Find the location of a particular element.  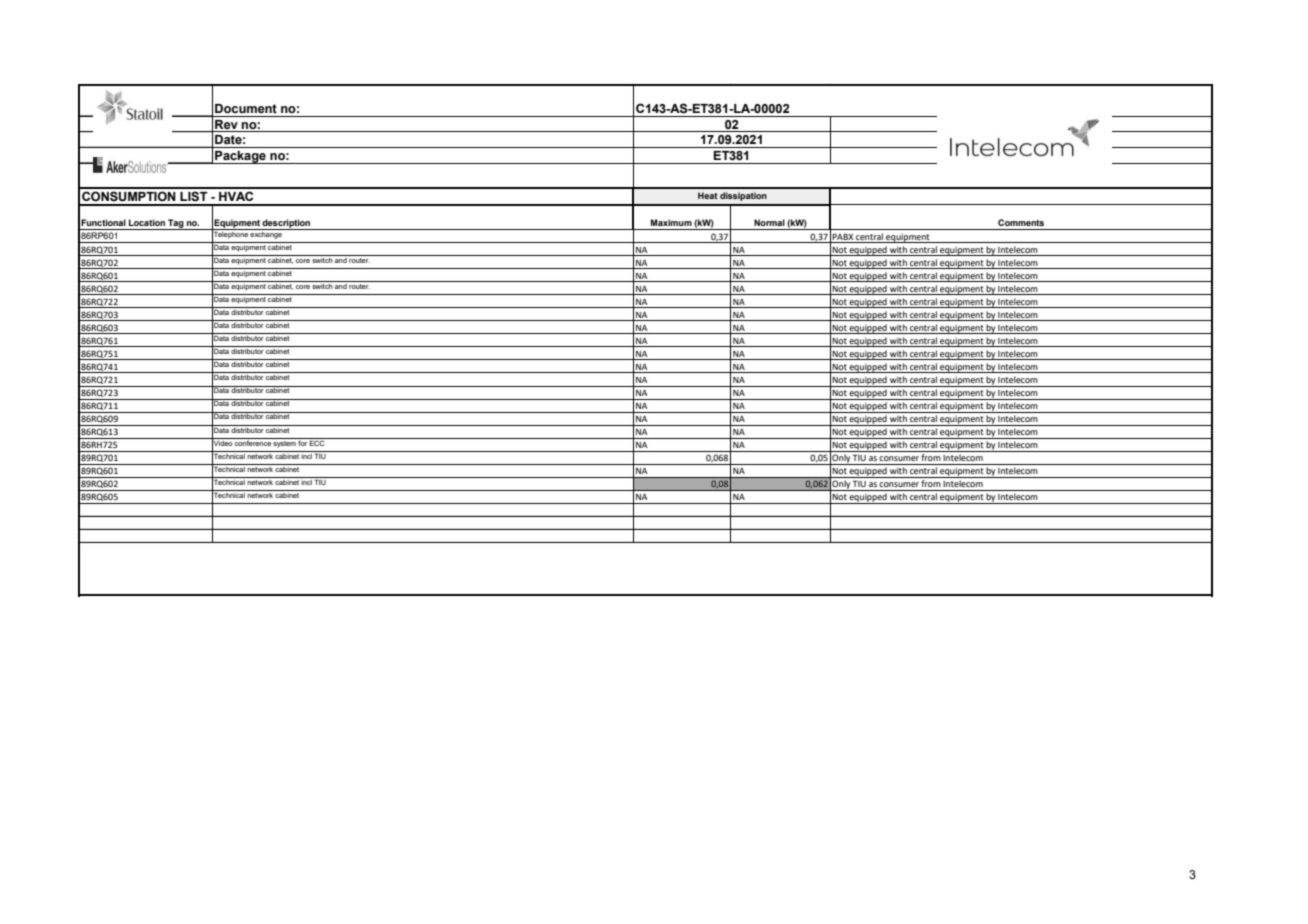

Maximum is located at coordinates (671, 222).
